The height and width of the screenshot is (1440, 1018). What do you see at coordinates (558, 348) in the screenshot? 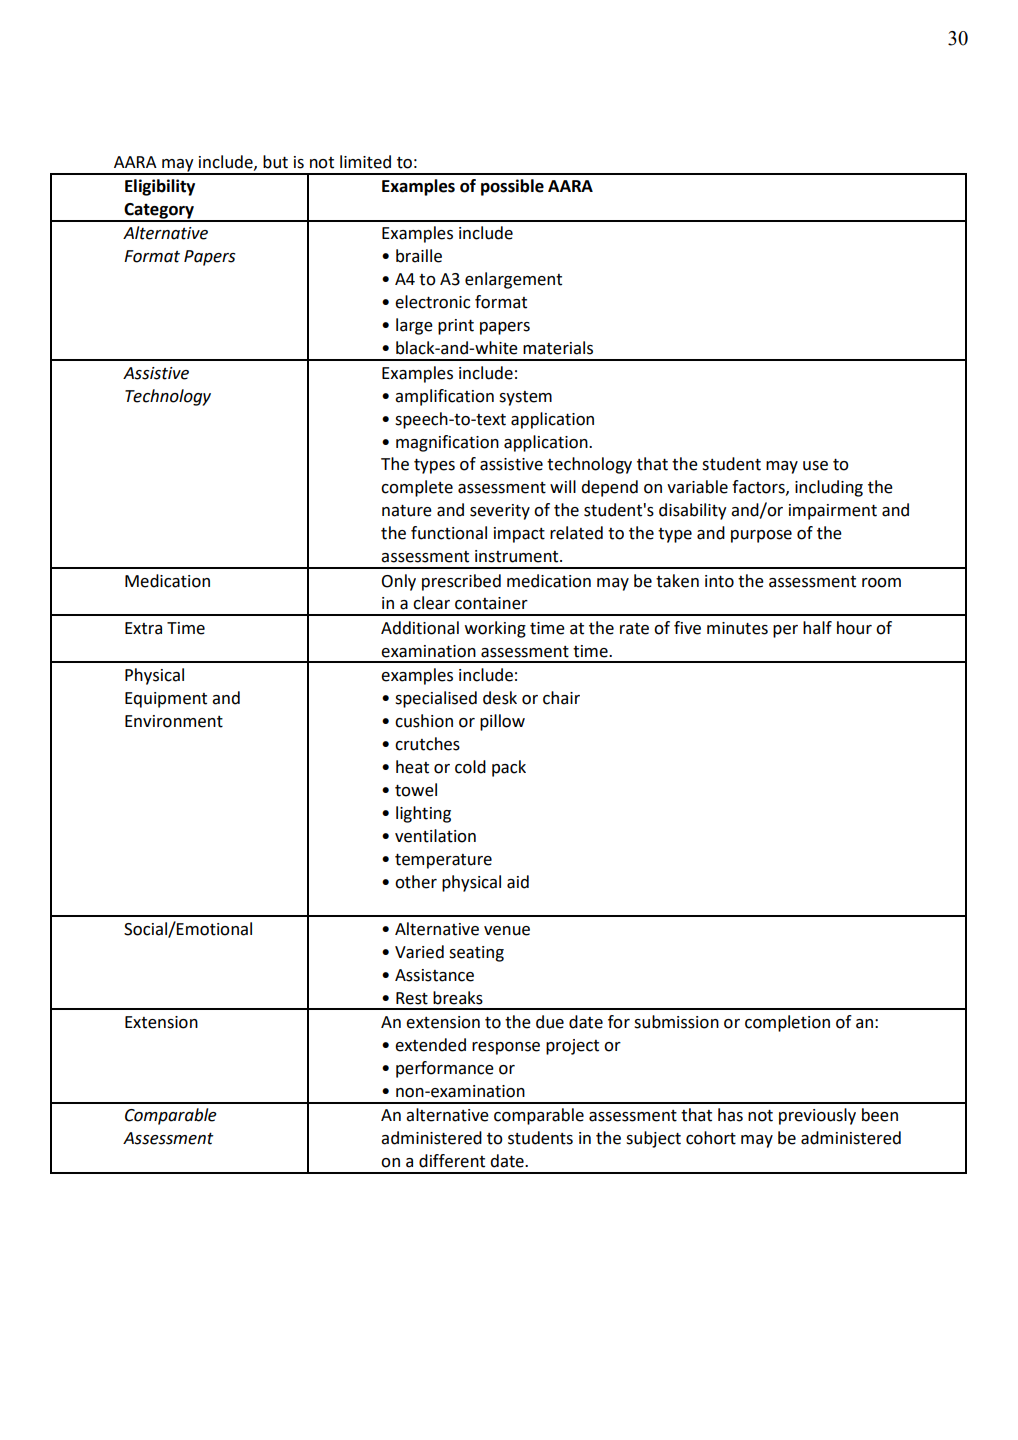
I see `materials` at bounding box center [558, 348].
